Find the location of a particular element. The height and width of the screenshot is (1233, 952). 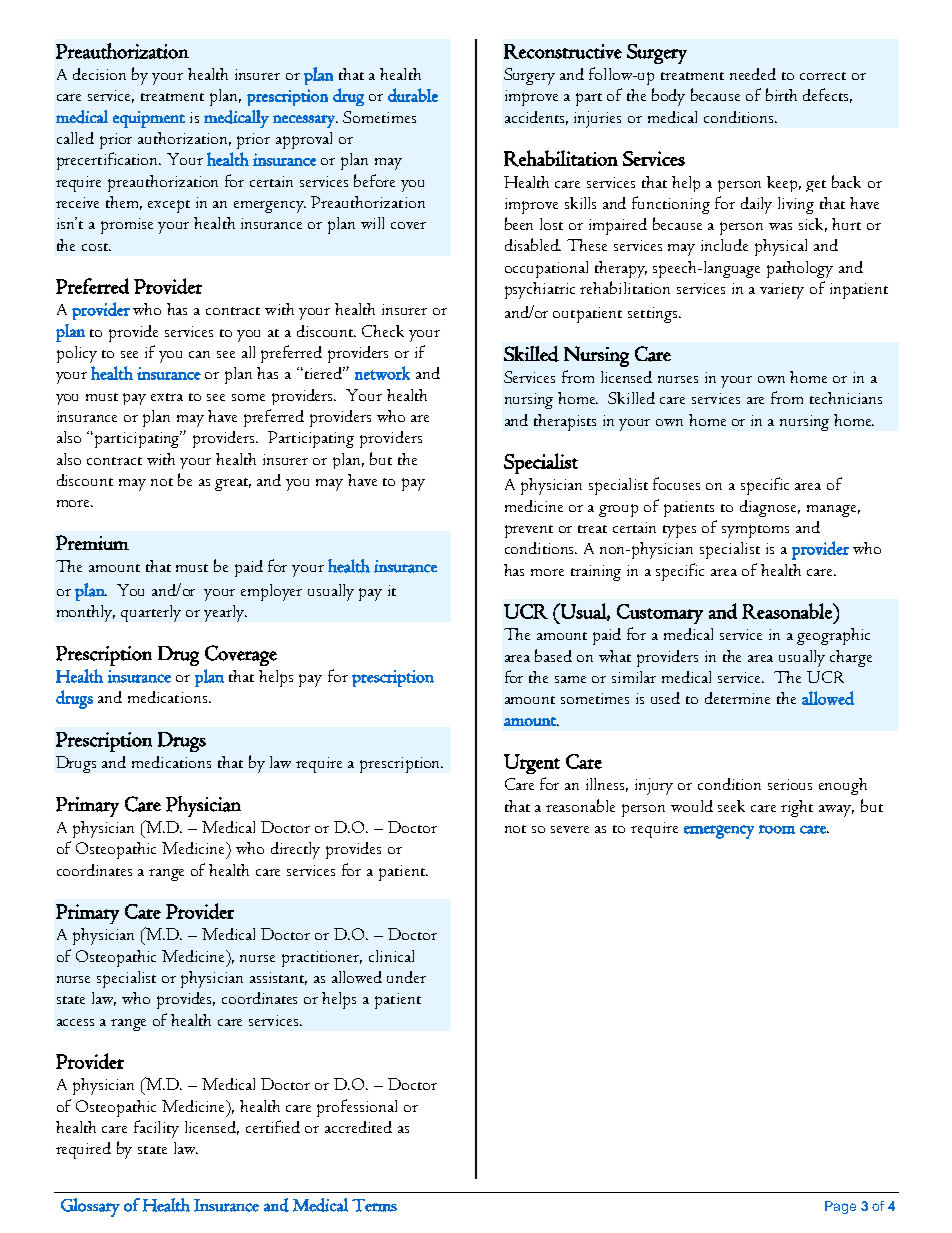

therapists is located at coordinates (565, 422).
